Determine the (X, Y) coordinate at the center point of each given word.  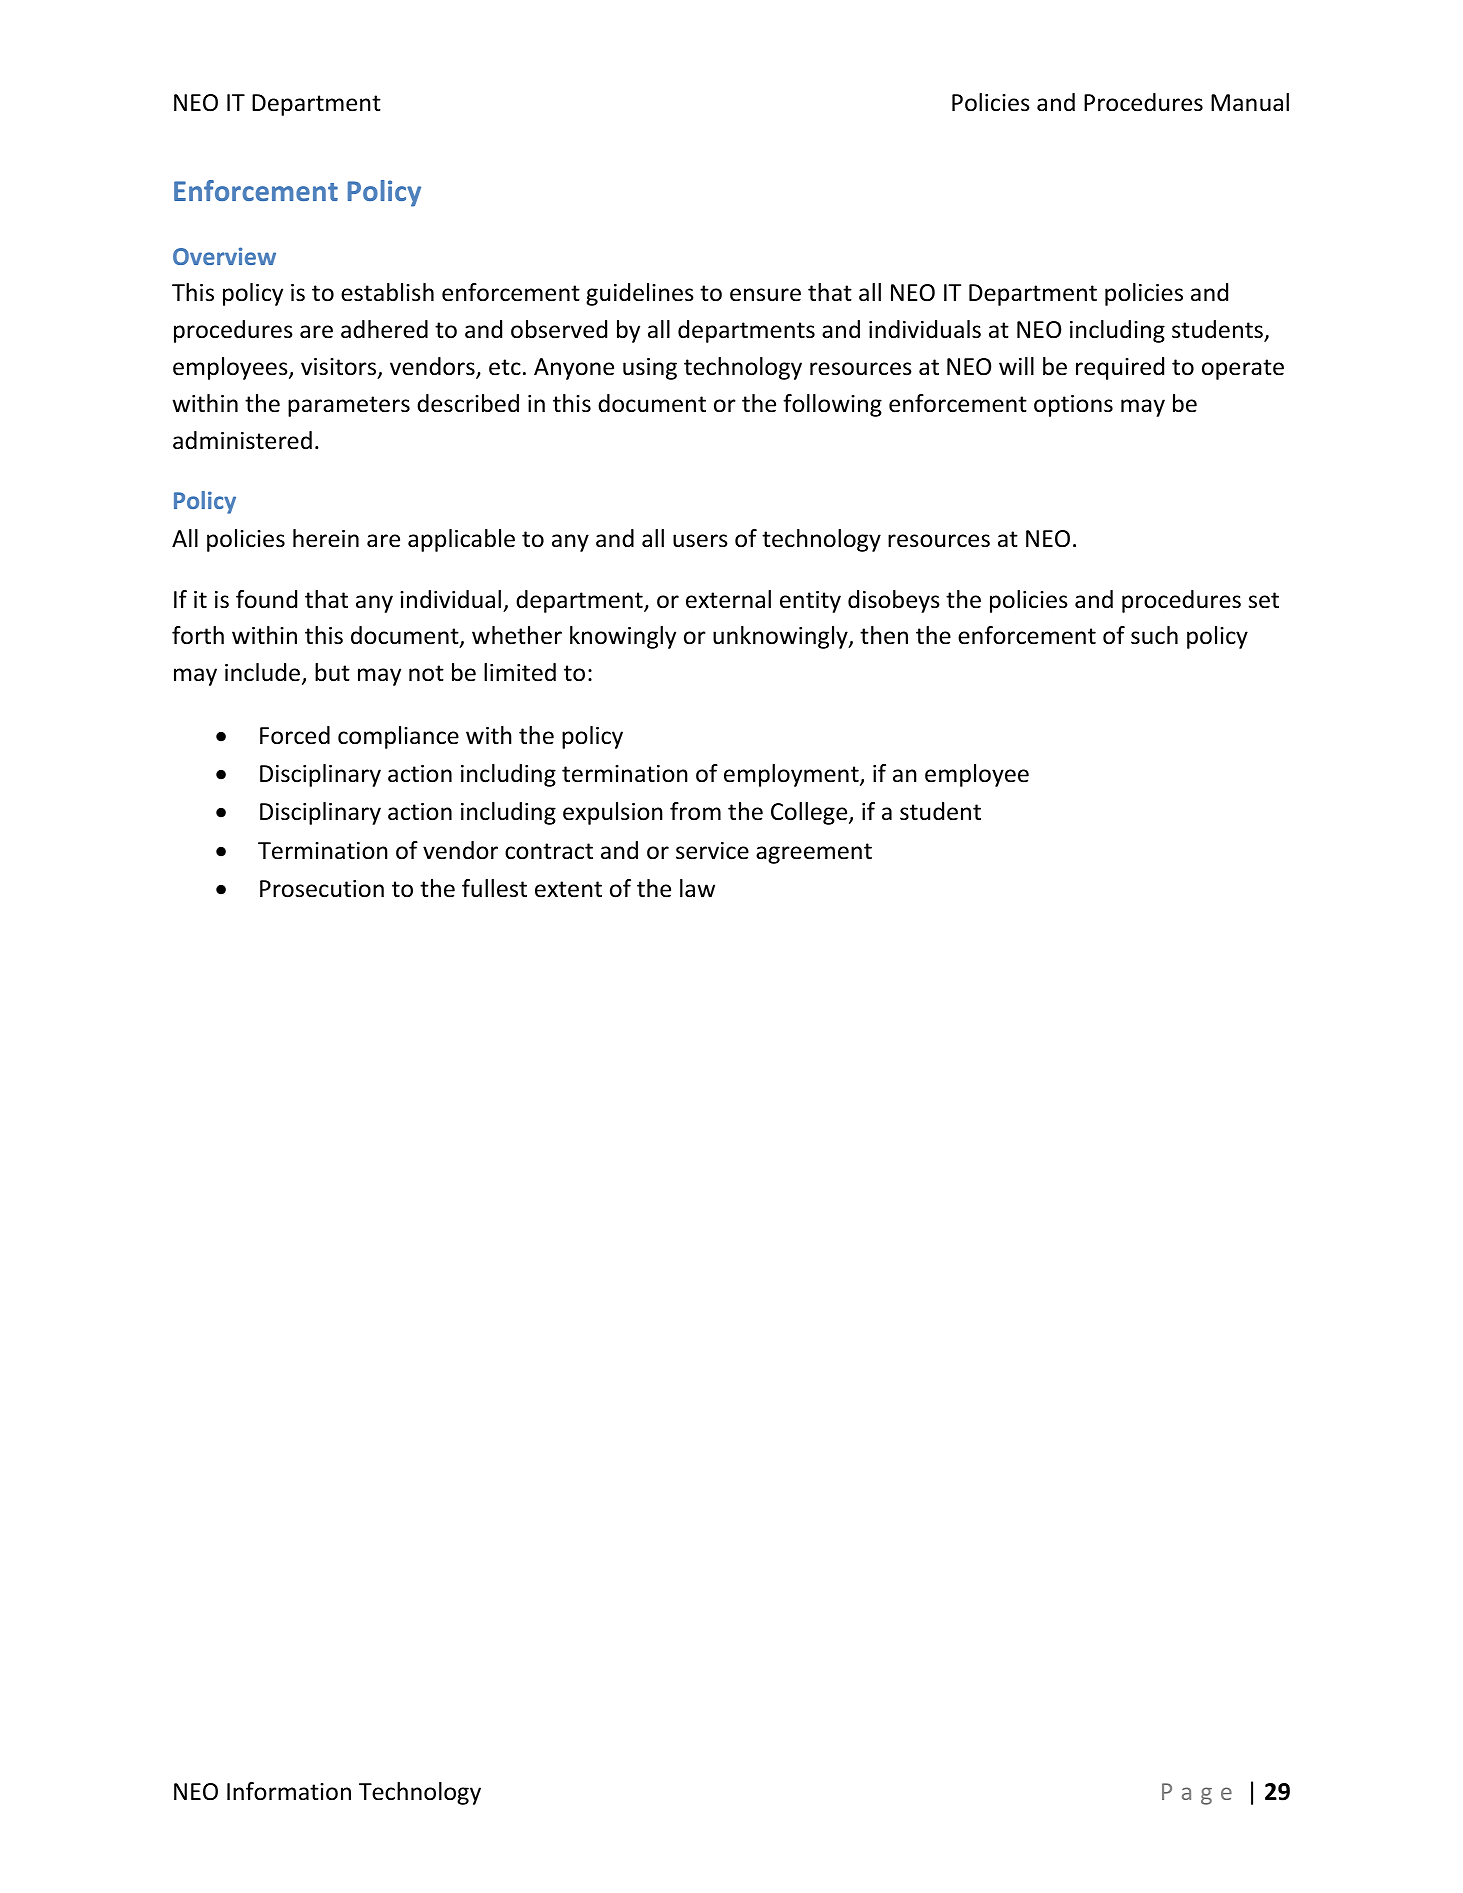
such (1154, 635)
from (695, 811)
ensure (765, 295)
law (697, 888)
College (810, 813)
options (1073, 406)
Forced (295, 735)
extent (568, 889)
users (700, 541)
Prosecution (322, 889)
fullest (494, 888)
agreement (814, 853)
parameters (349, 406)
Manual (1250, 102)
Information (289, 1791)
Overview (224, 256)
